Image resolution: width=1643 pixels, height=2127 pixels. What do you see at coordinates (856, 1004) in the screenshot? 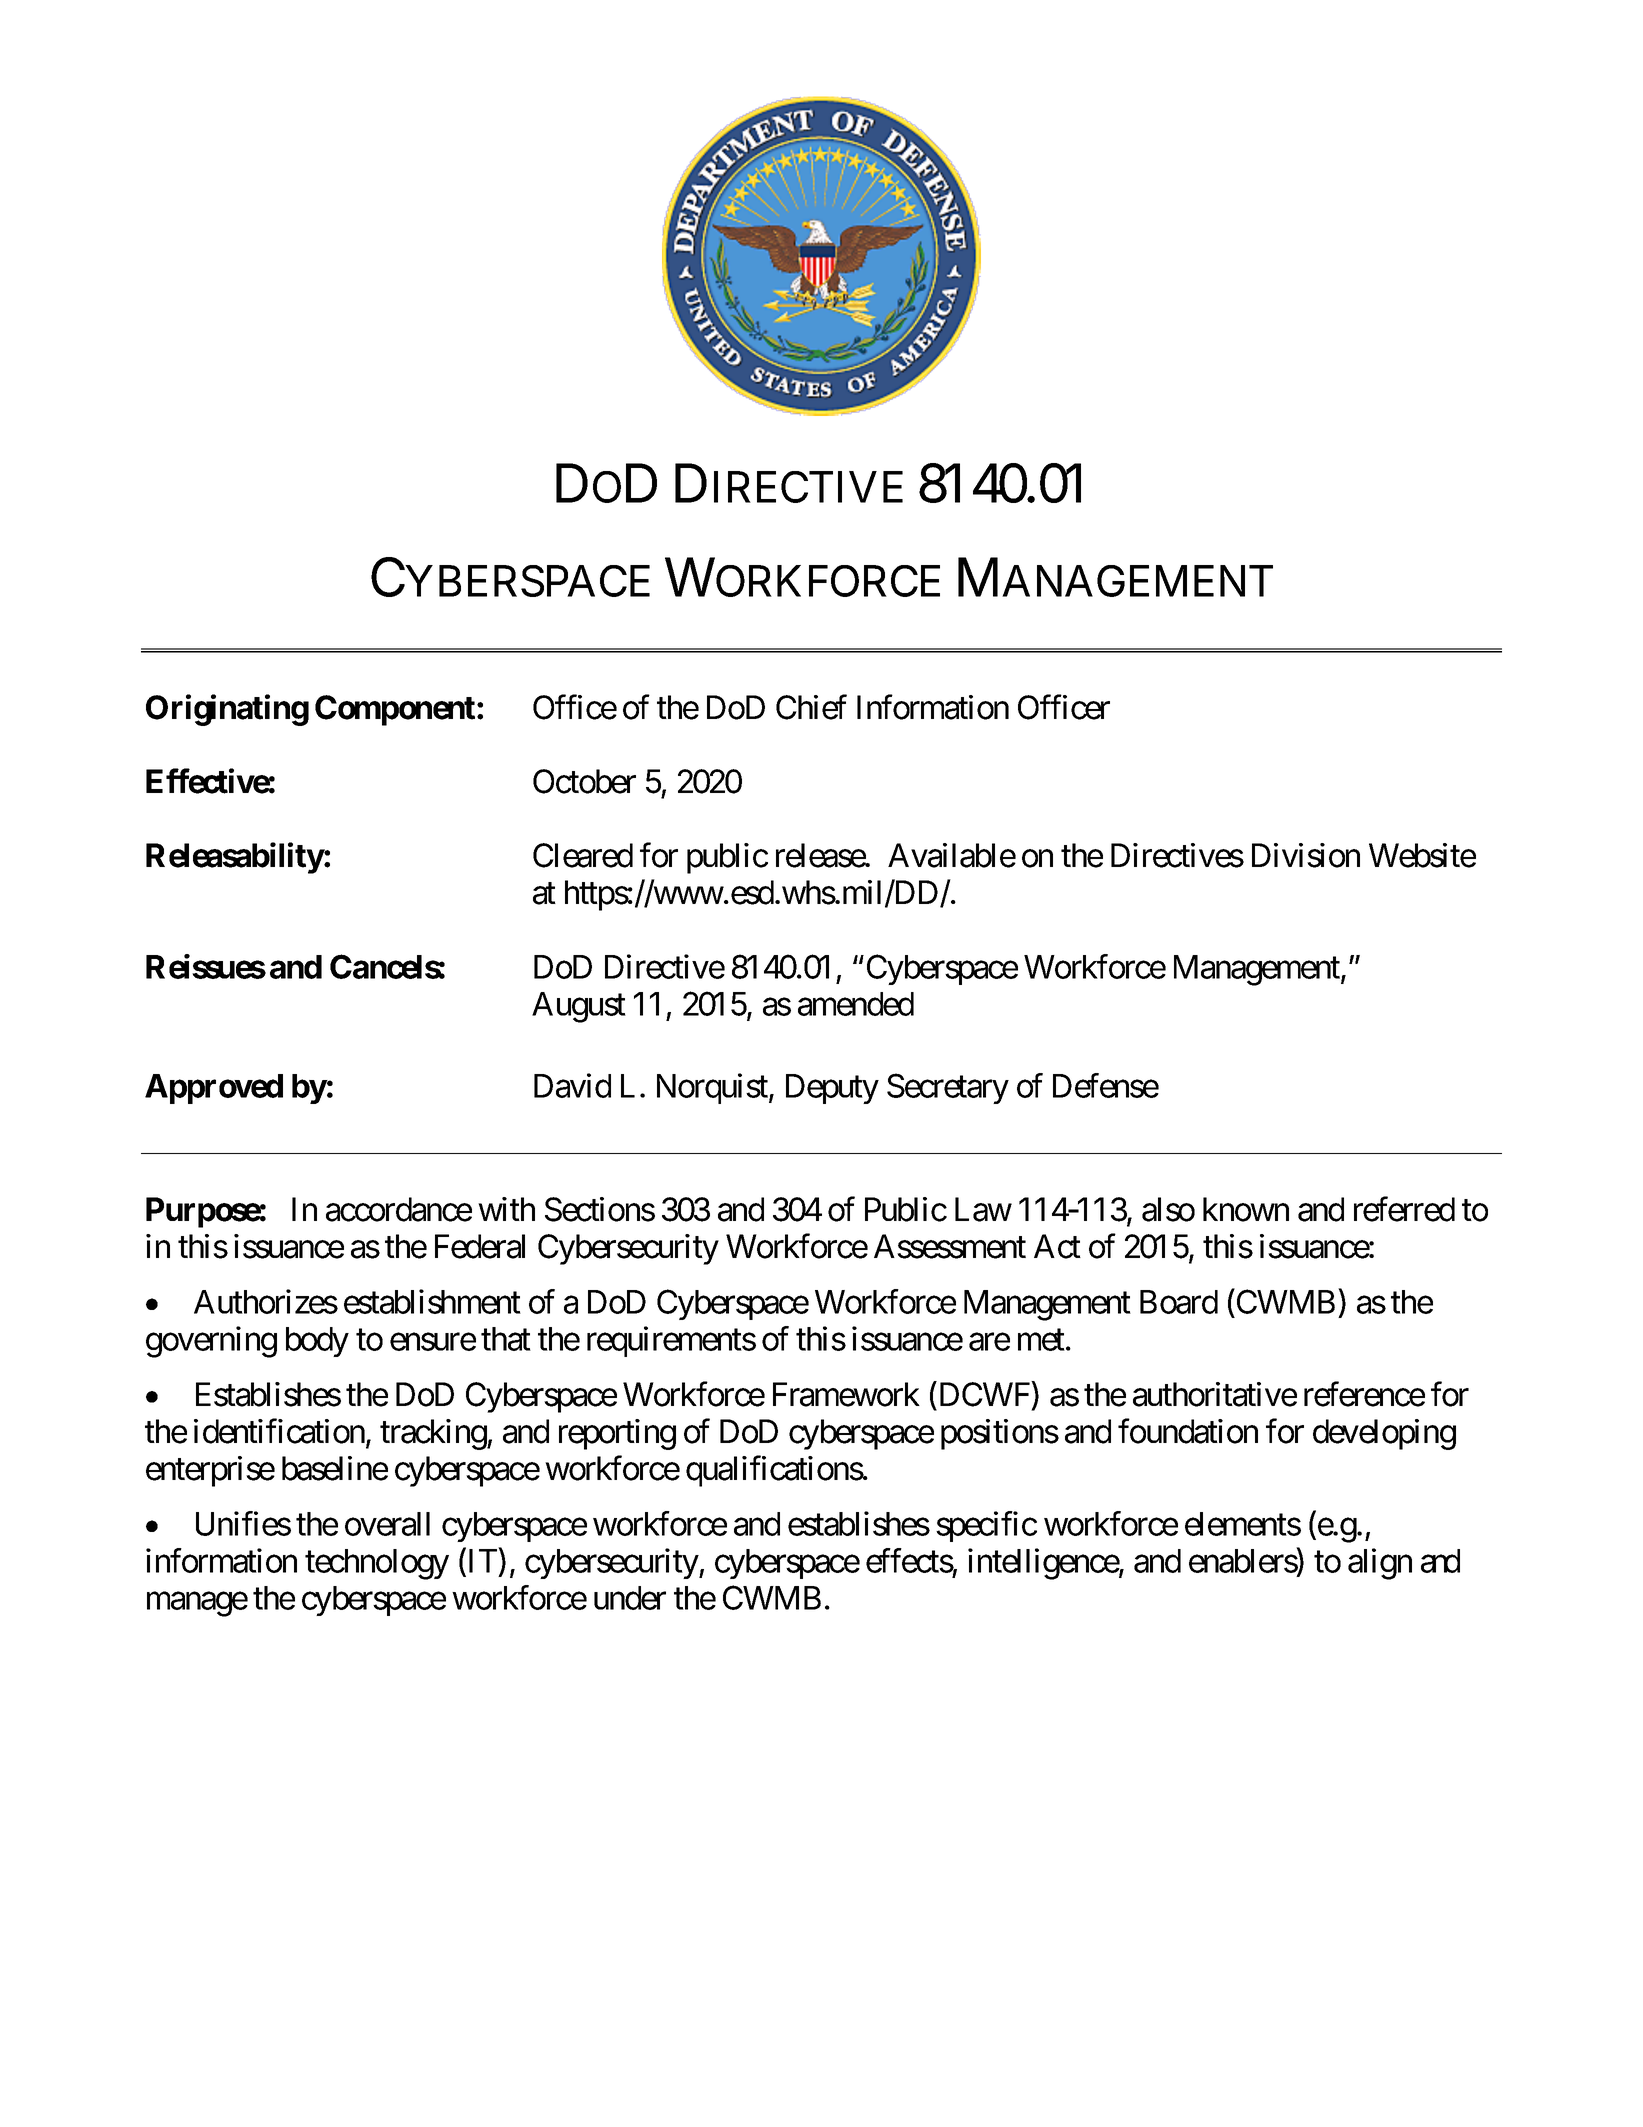
I see `amended` at bounding box center [856, 1004].
